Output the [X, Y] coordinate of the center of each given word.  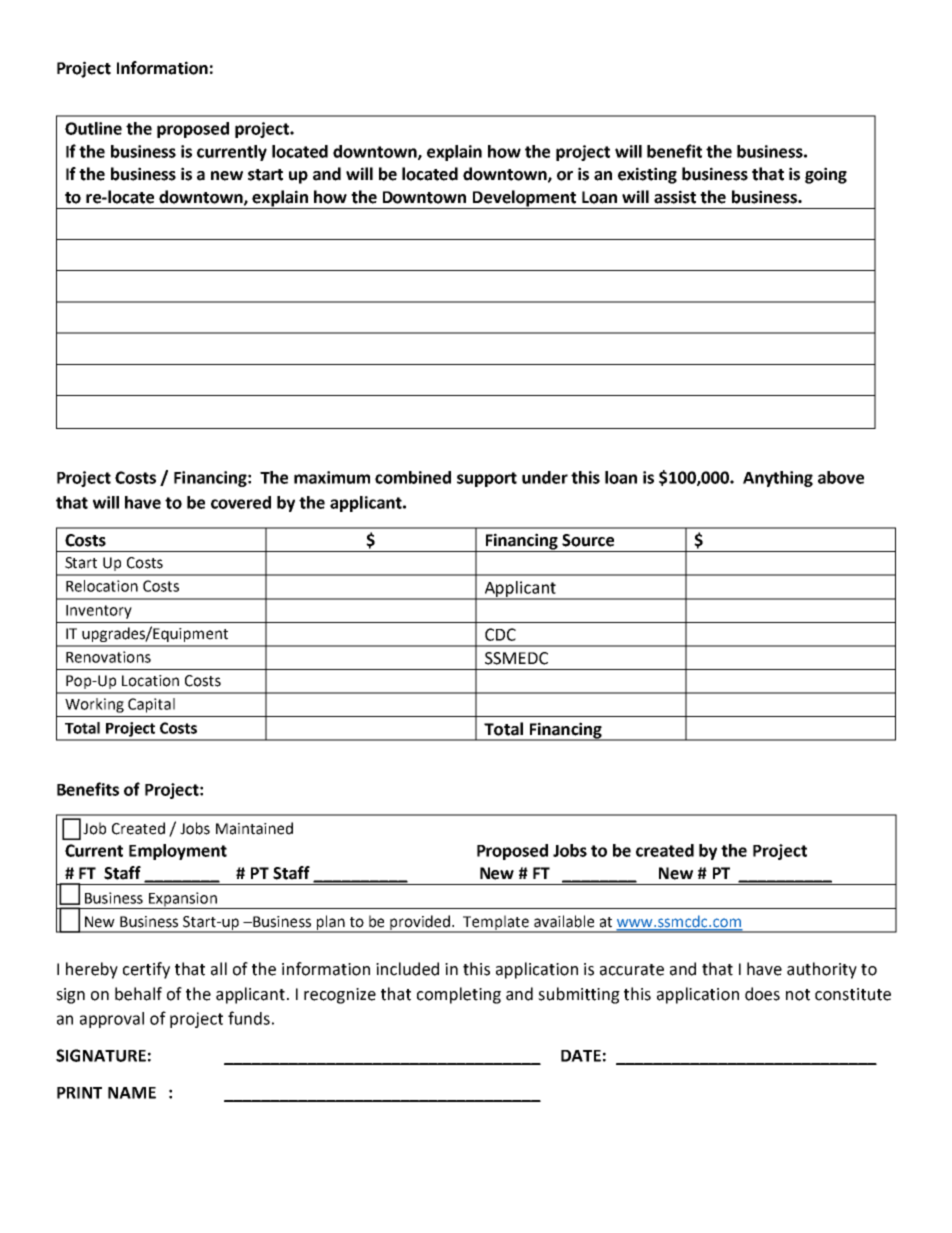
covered [241, 502]
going [826, 175]
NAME [132, 1093]
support [487, 479]
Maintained [254, 828]
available [564, 921]
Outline [93, 128]
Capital [151, 705]
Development [525, 199]
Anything [778, 479]
